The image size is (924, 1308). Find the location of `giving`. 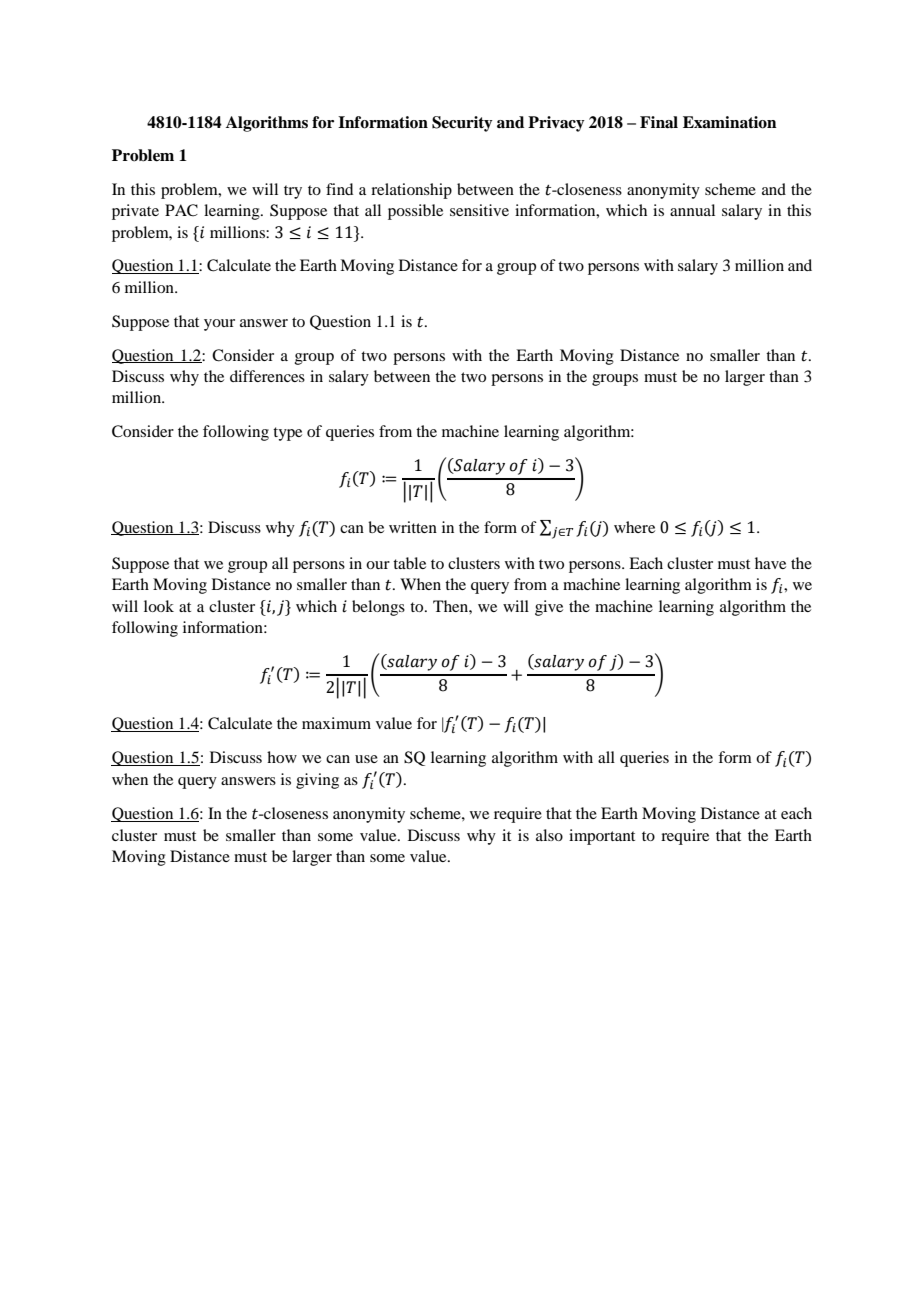

giving is located at coordinates (317, 781).
